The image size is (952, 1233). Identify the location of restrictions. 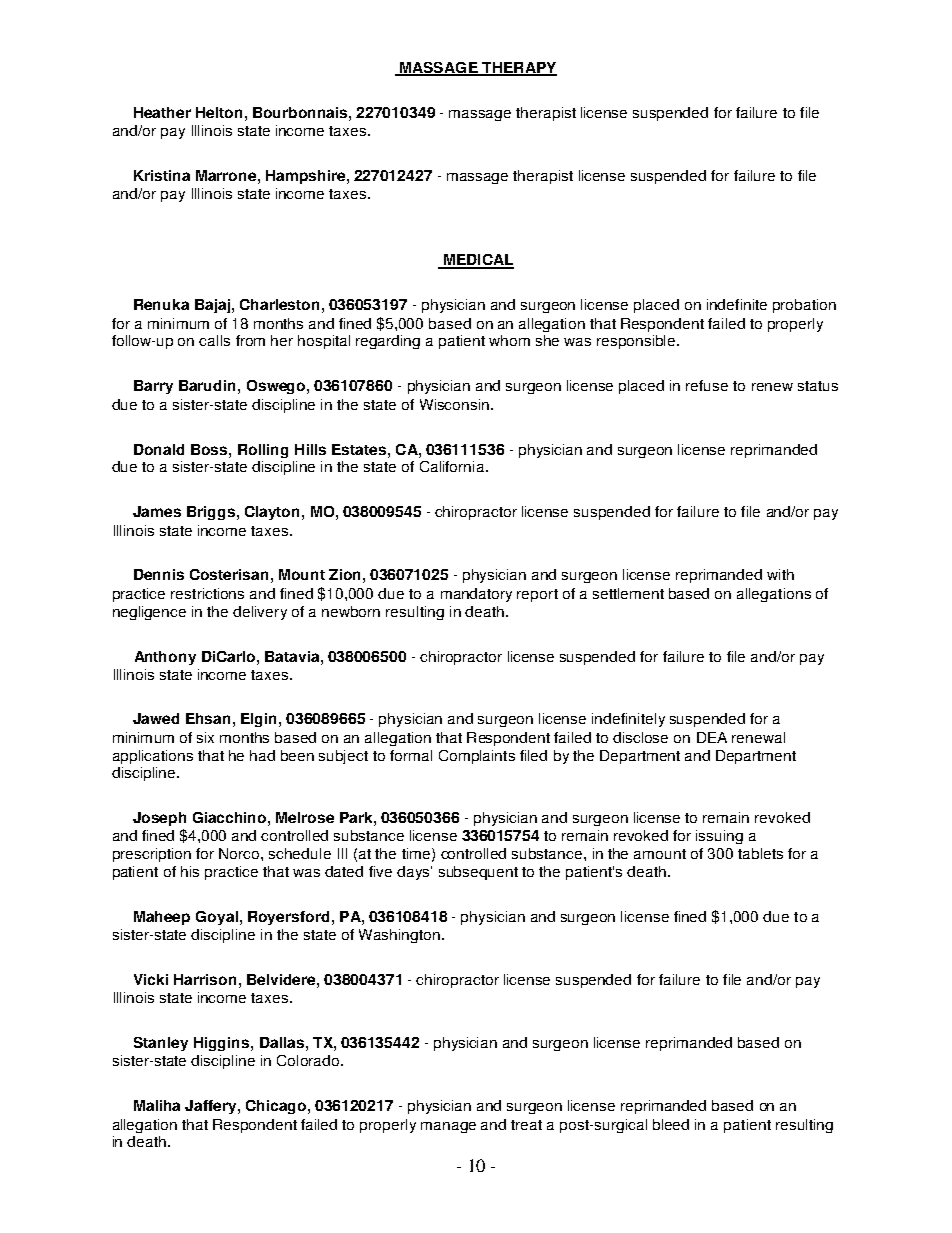
(207, 593).
